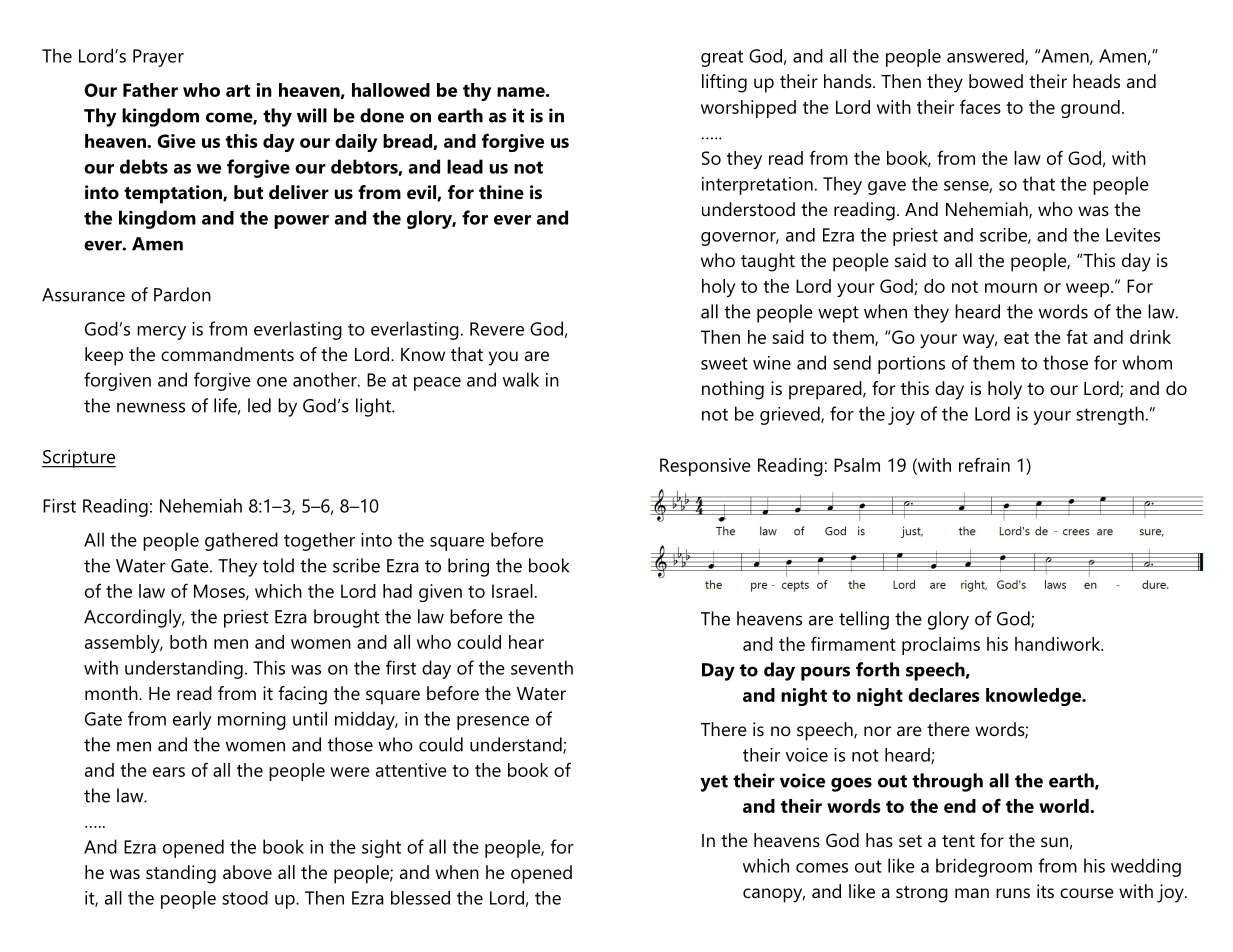 This page has height=952, width=1233. What do you see at coordinates (79, 458) in the page?
I see `Scripture` at bounding box center [79, 458].
